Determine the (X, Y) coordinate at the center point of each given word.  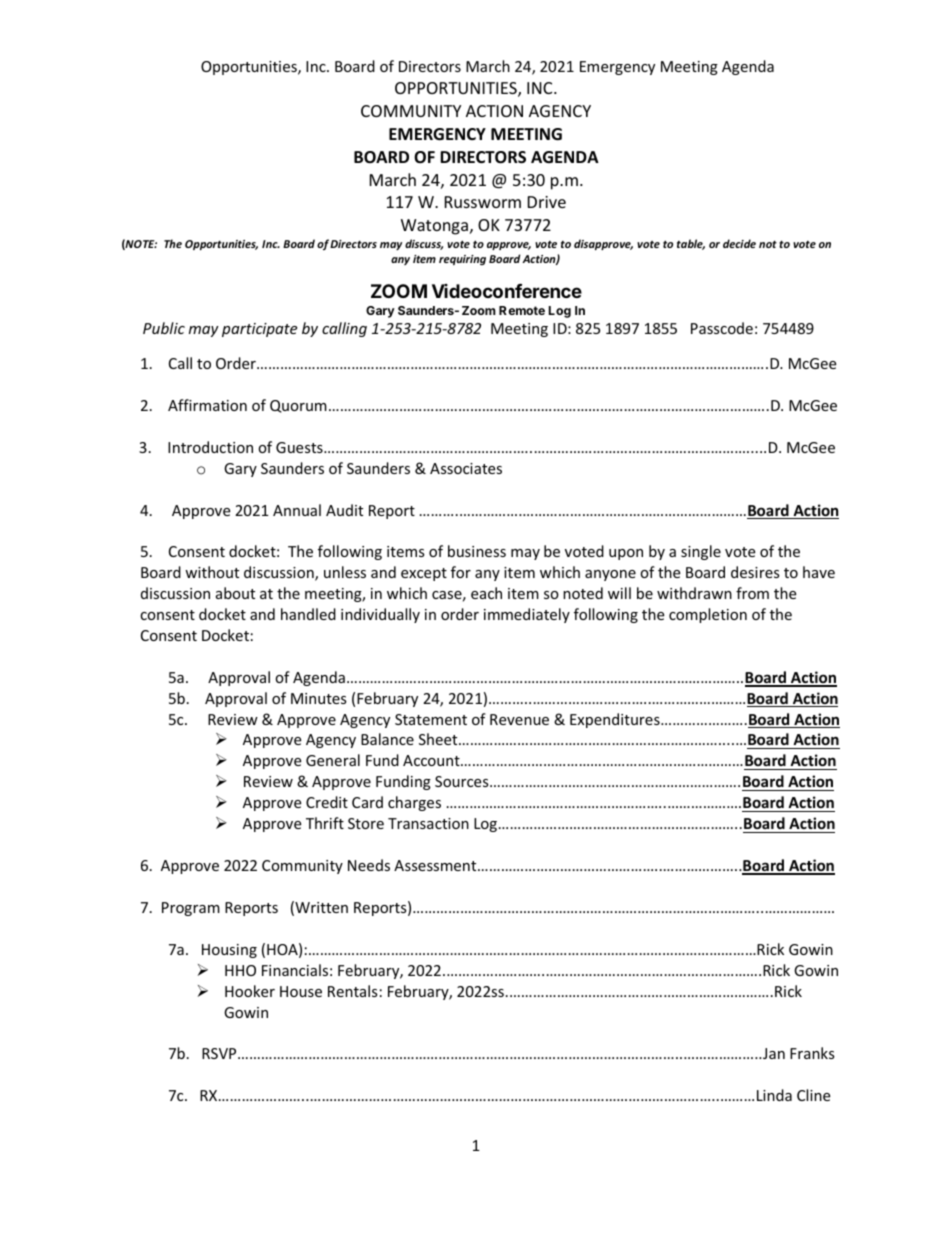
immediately (527, 615)
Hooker (250, 991)
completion (708, 615)
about (235, 593)
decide (739, 243)
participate (259, 330)
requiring (462, 260)
